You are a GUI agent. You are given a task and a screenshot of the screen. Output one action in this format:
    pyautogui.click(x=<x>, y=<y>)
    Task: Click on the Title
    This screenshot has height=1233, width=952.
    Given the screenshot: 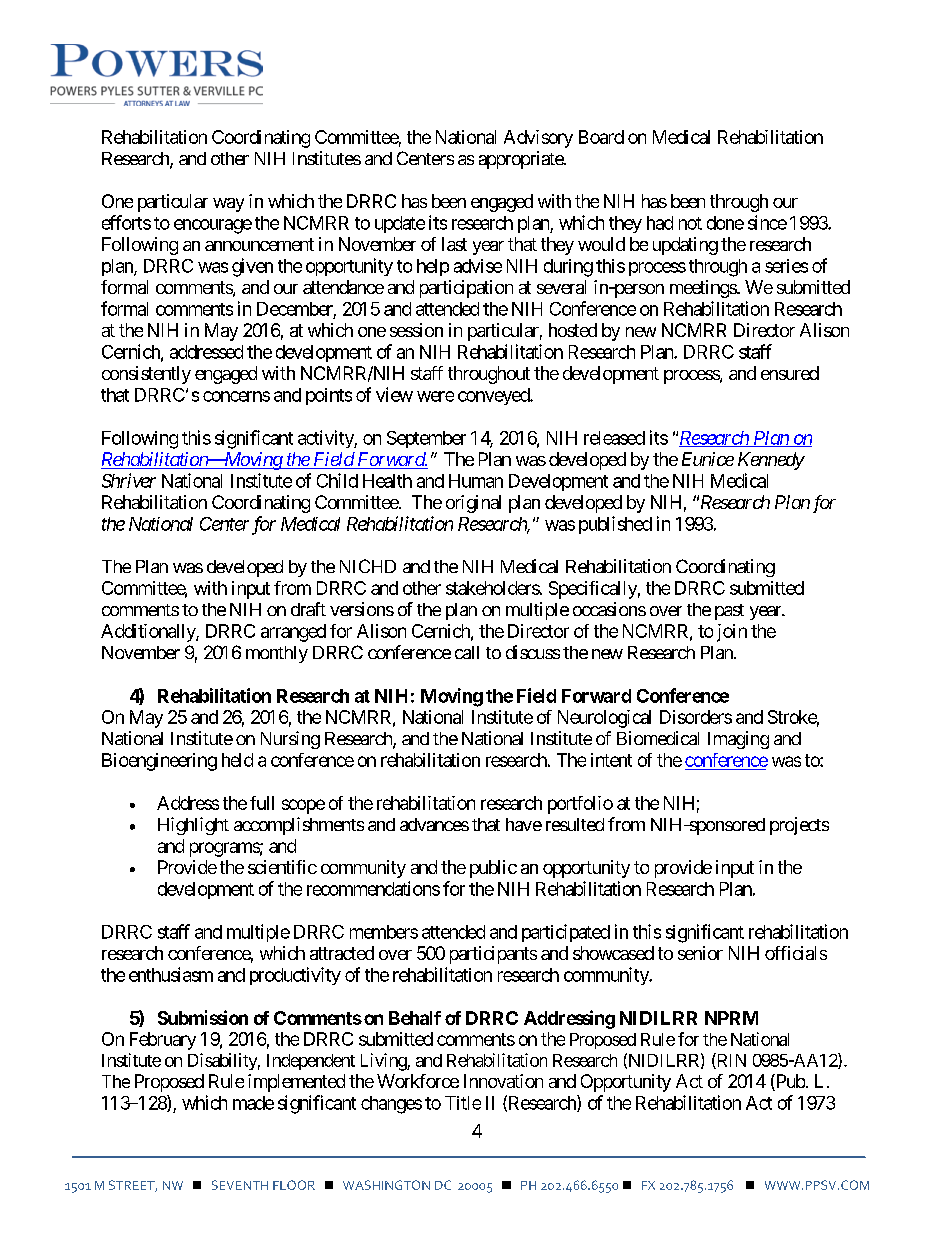 What is the action you would take?
    pyautogui.click(x=463, y=1103)
